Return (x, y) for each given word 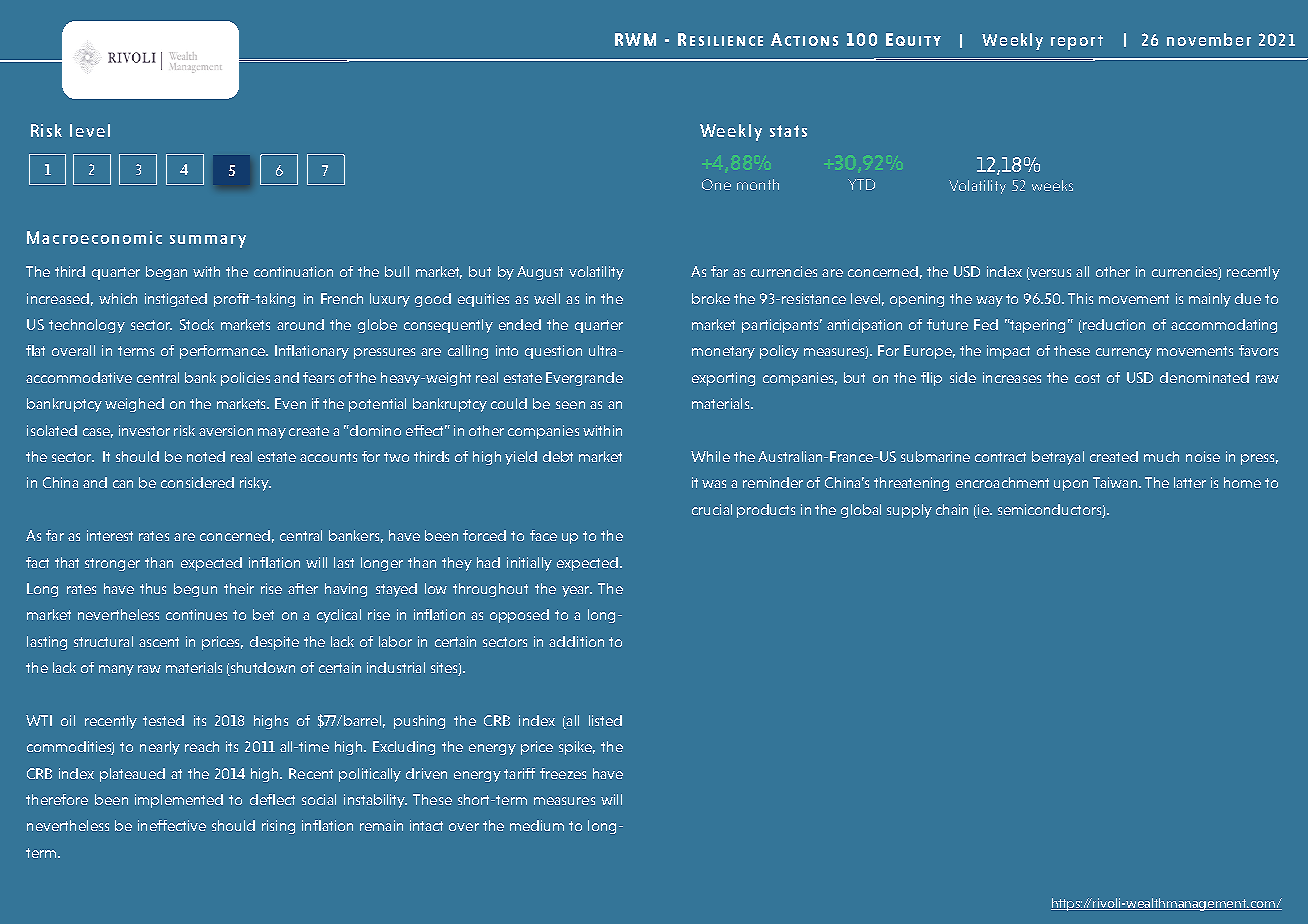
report (1077, 42)
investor (144, 430)
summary (208, 241)
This (1080, 298)
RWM (635, 39)
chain (952, 509)
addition (576, 641)
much (1161, 456)
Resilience (720, 39)
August (540, 273)
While (710, 456)
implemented (179, 801)
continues (196, 614)
